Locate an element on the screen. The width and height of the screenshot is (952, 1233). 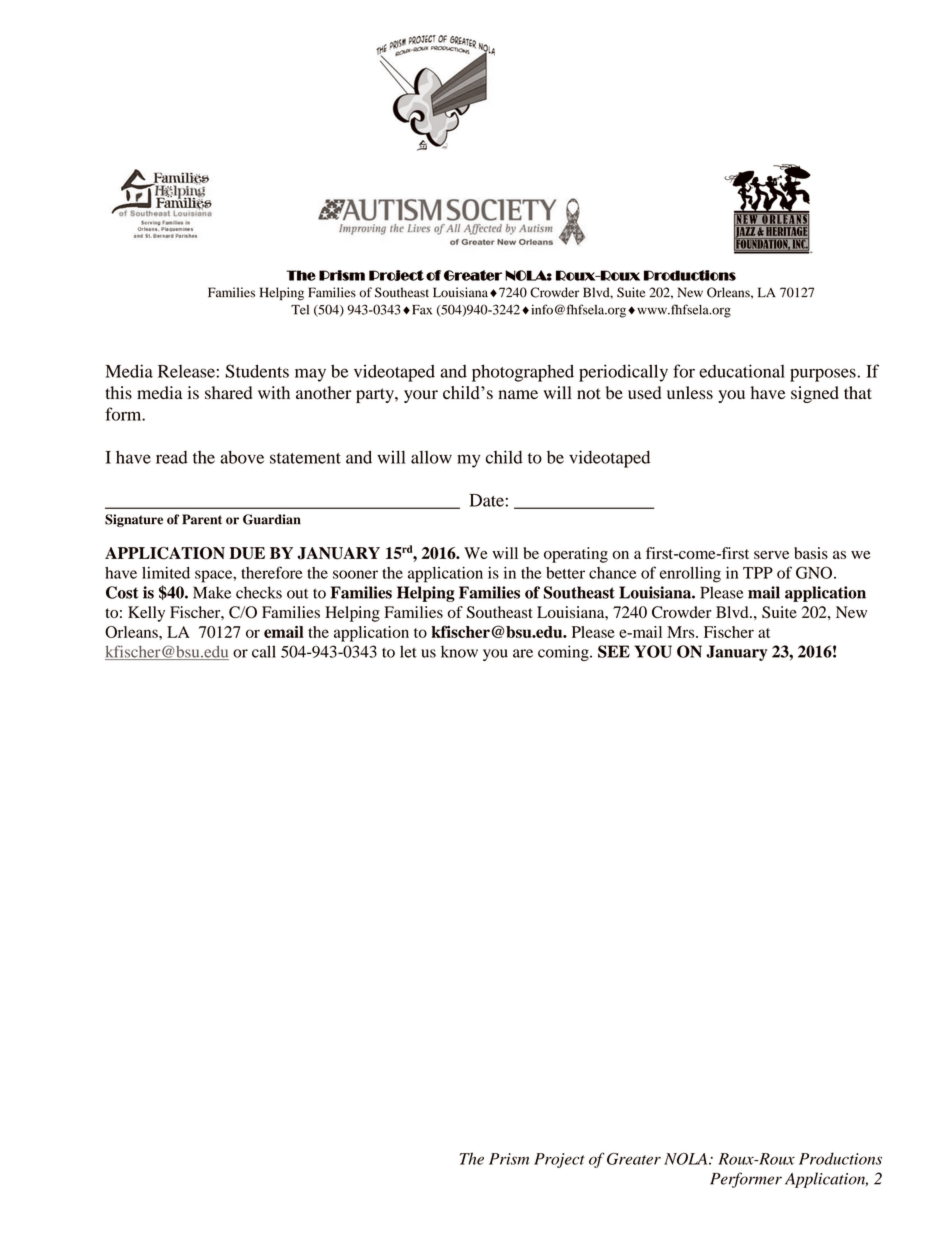
Mrs is located at coordinates (682, 632).
